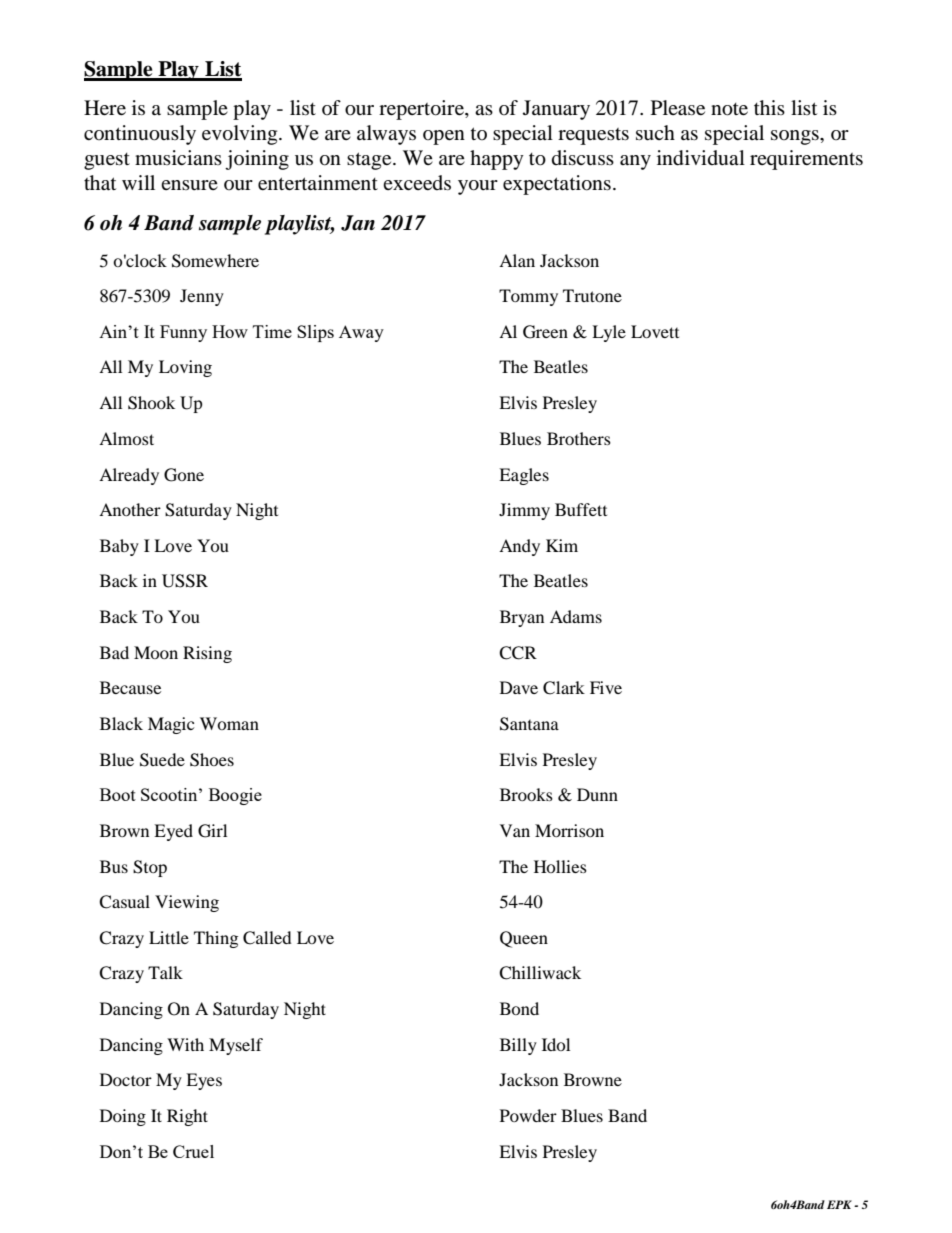  What do you see at coordinates (569, 830) in the image?
I see `Morrison` at bounding box center [569, 830].
